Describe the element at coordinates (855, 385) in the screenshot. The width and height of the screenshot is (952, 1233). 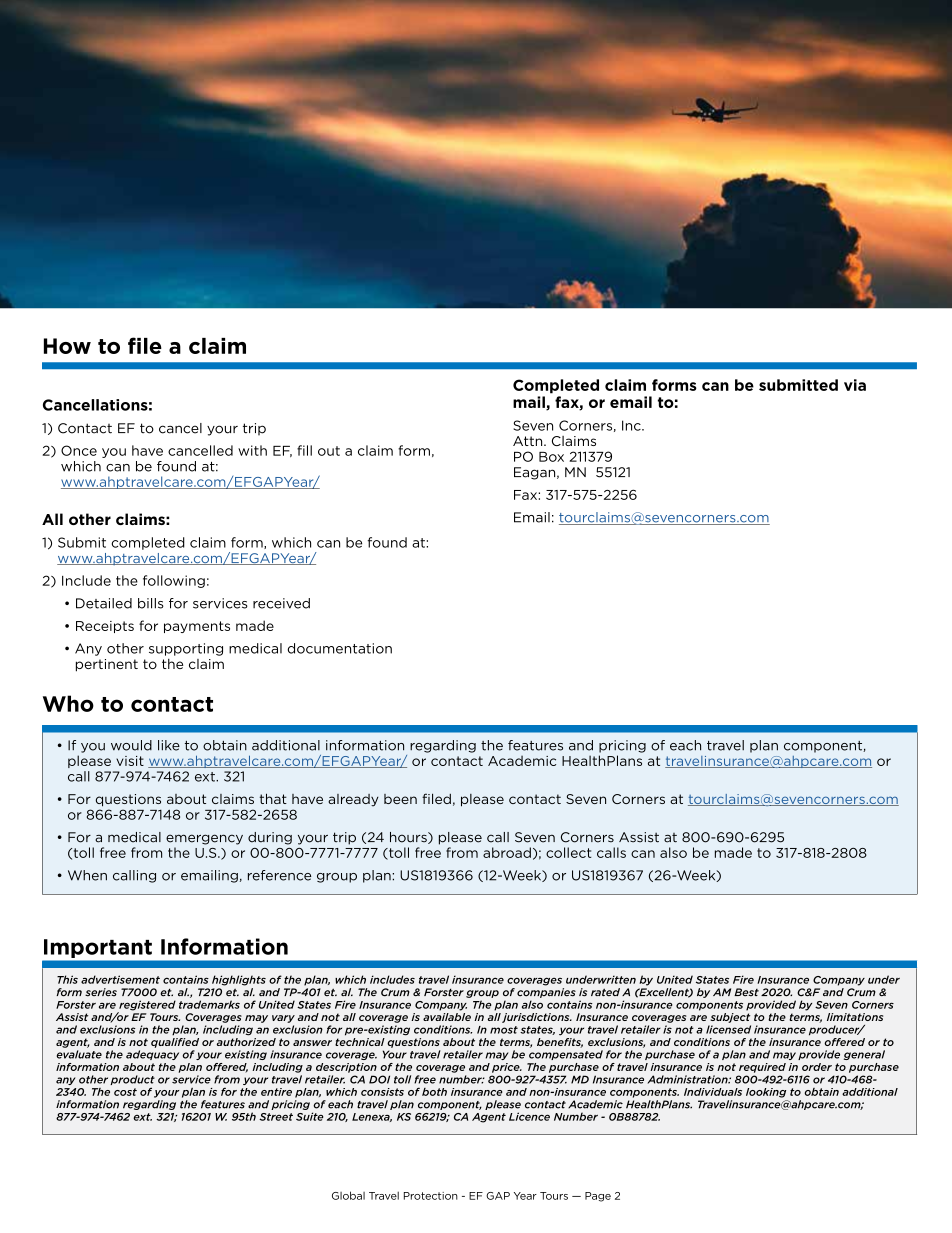
I see `via` at that location.
